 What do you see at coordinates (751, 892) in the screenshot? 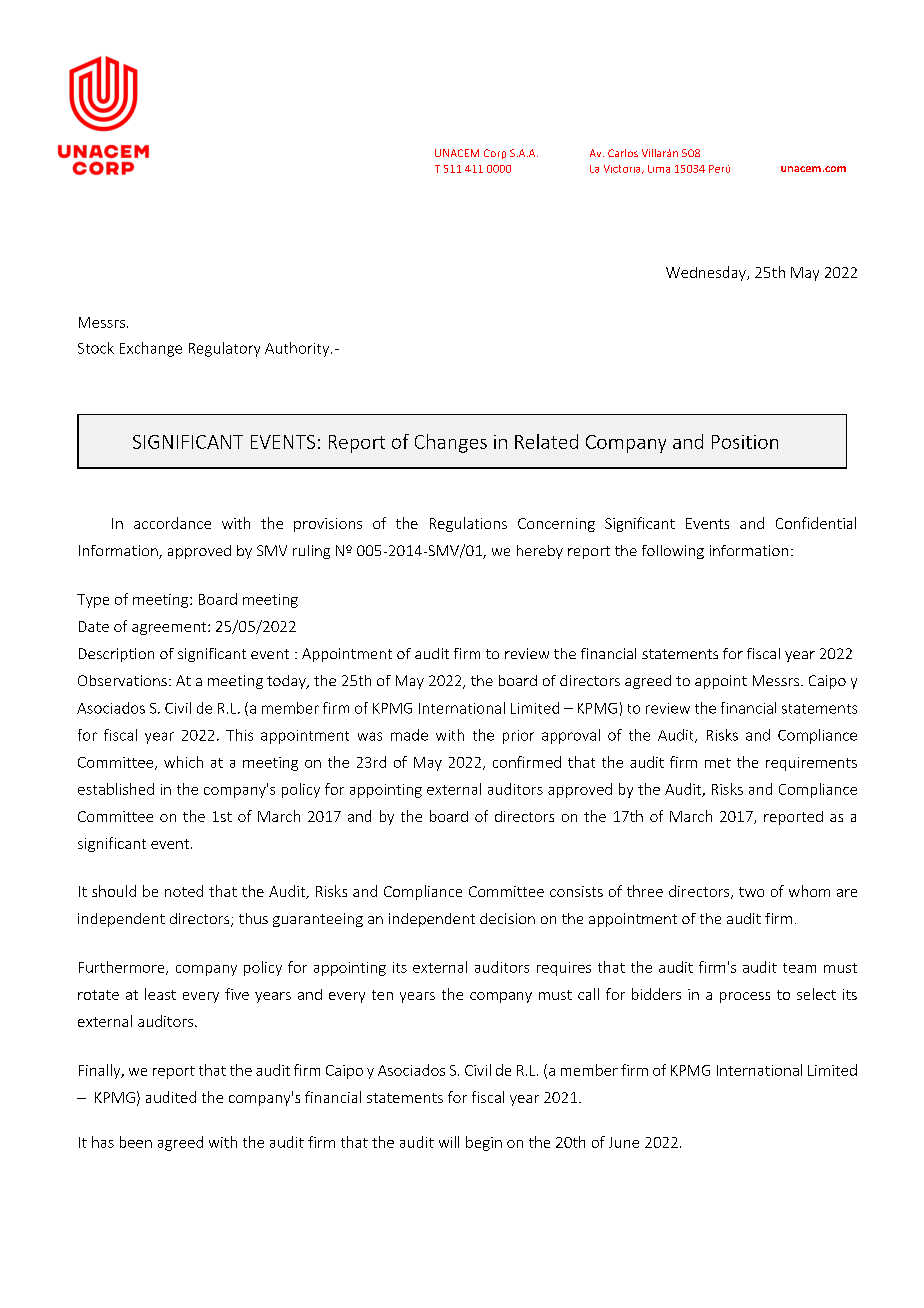
I see `two` at bounding box center [751, 892].
